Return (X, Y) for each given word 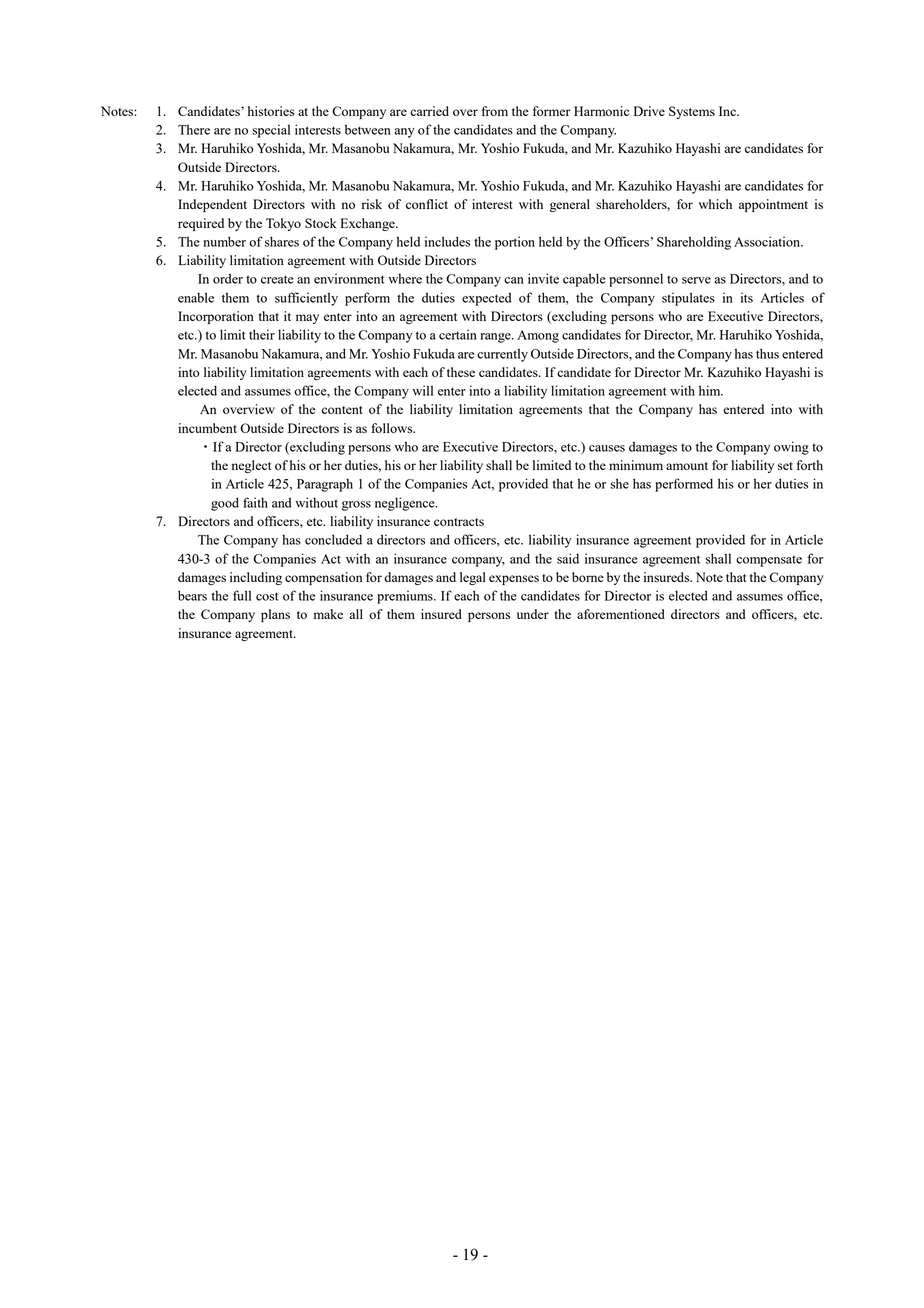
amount (687, 466)
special (271, 131)
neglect (251, 466)
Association (768, 241)
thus (767, 353)
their (262, 334)
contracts (459, 522)
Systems (692, 112)
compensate (769, 561)
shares (282, 241)
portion (515, 243)
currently (502, 355)
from (495, 111)
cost (267, 596)
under (533, 614)
